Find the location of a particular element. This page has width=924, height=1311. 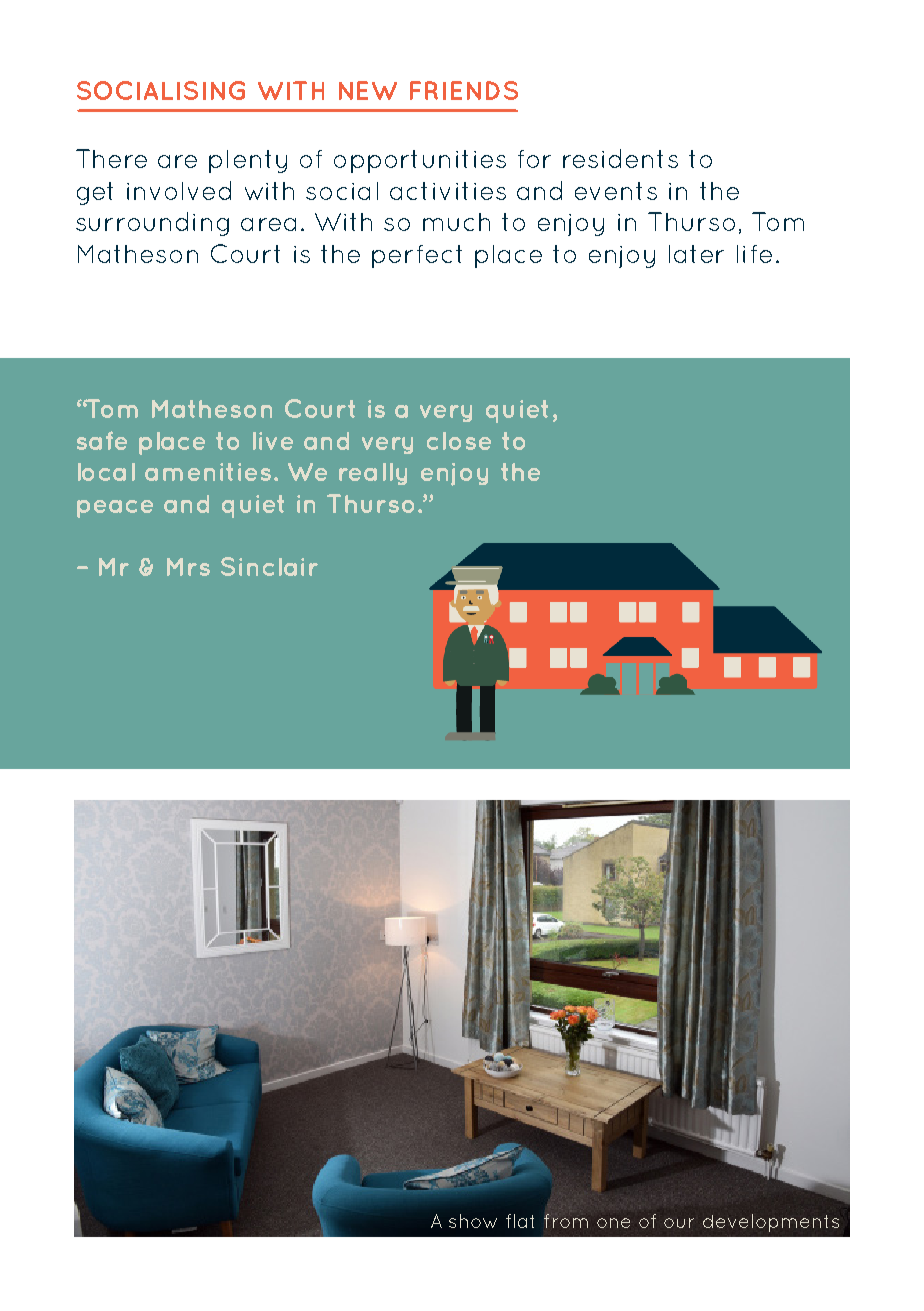

show is located at coordinates (473, 1221).
